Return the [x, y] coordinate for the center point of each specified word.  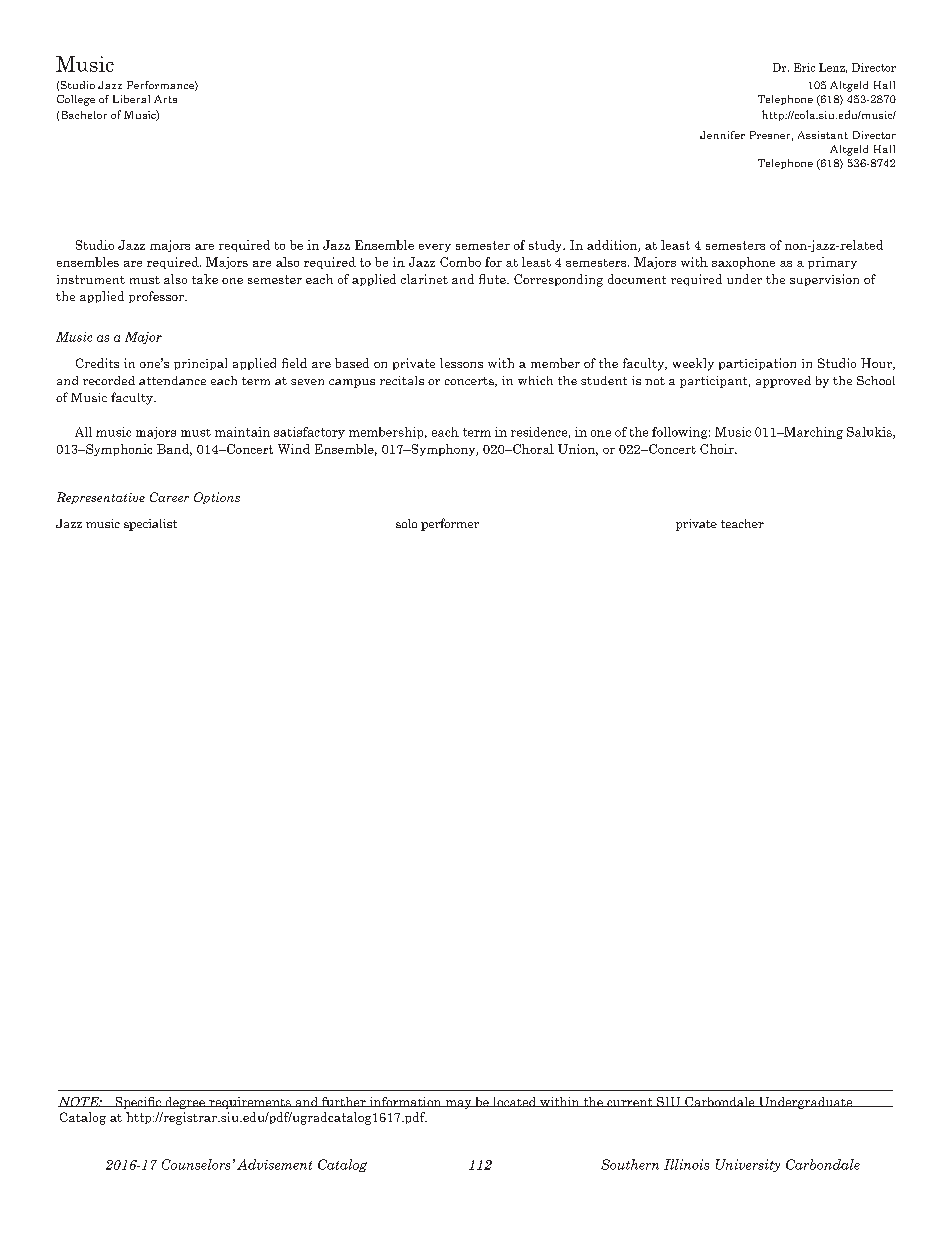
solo [406, 523]
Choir [718, 449]
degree [185, 1103]
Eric [804, 67]
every [435, 248]
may [459, 1104]
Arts [165, 99]
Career [169, 497]
